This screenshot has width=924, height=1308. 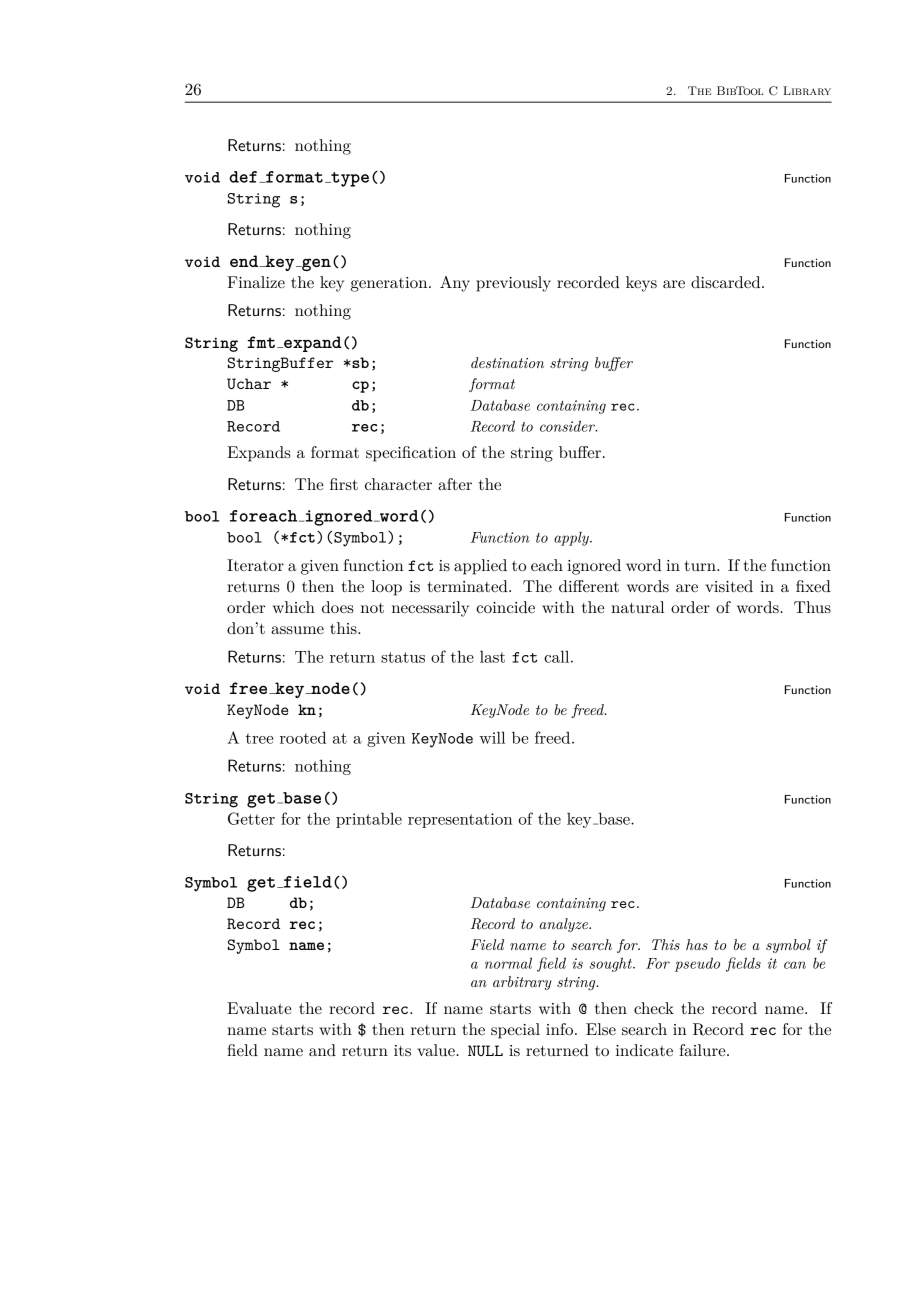 What do you see at coordinates (729, 586) in the screenshot?
I see `visited` at bounding box center [729, 586].
